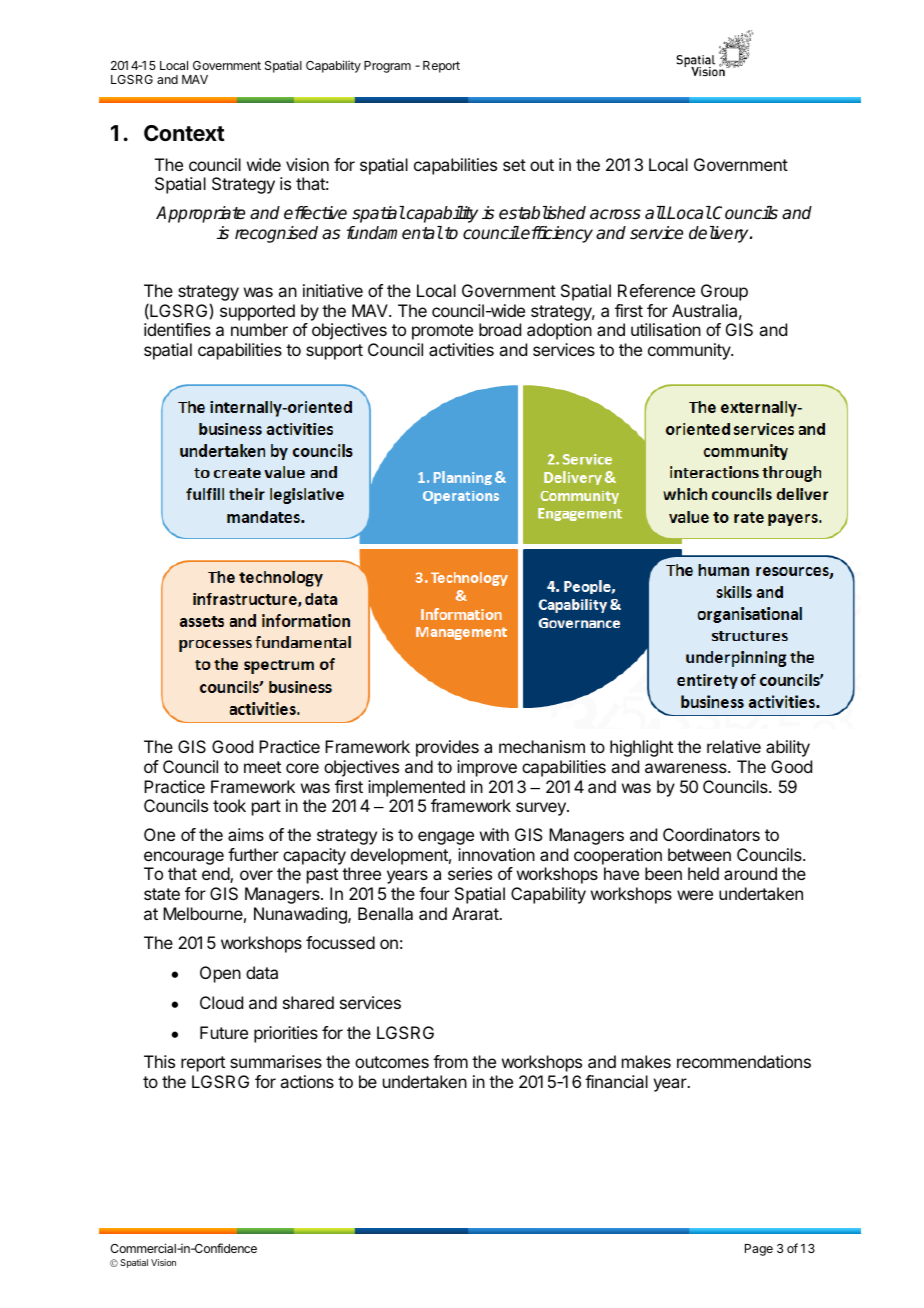  Describe the element at coordinates (450, 1061) in the page. I see `from` at that location.
